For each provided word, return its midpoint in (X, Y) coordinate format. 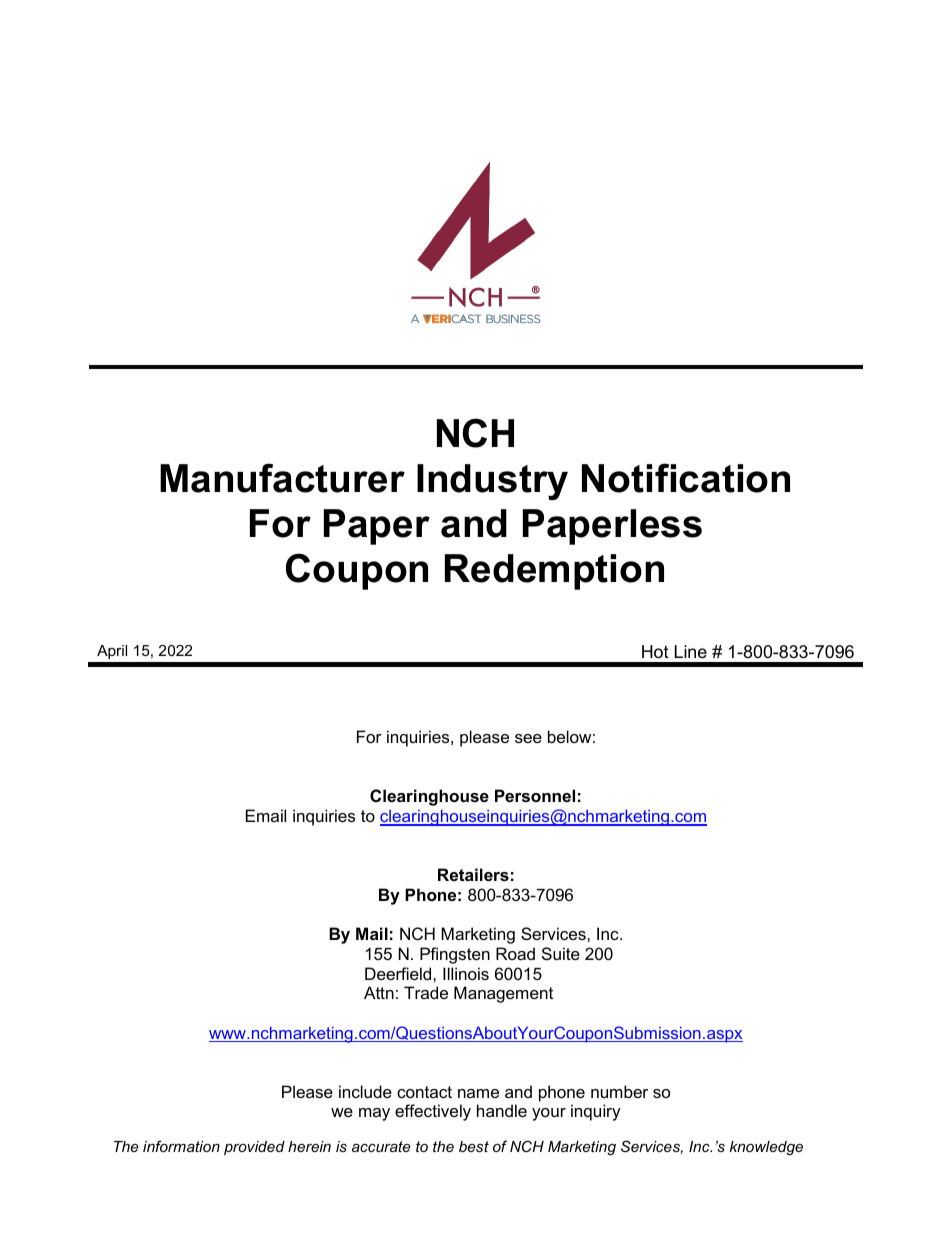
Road (515, 953)
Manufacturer (282, 478)
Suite (561, 953)
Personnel (535, 795)
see (528, 738)
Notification (686, 478)
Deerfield (399, 973)
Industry (492, 482)
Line (691, 651)
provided (254, 1148)
